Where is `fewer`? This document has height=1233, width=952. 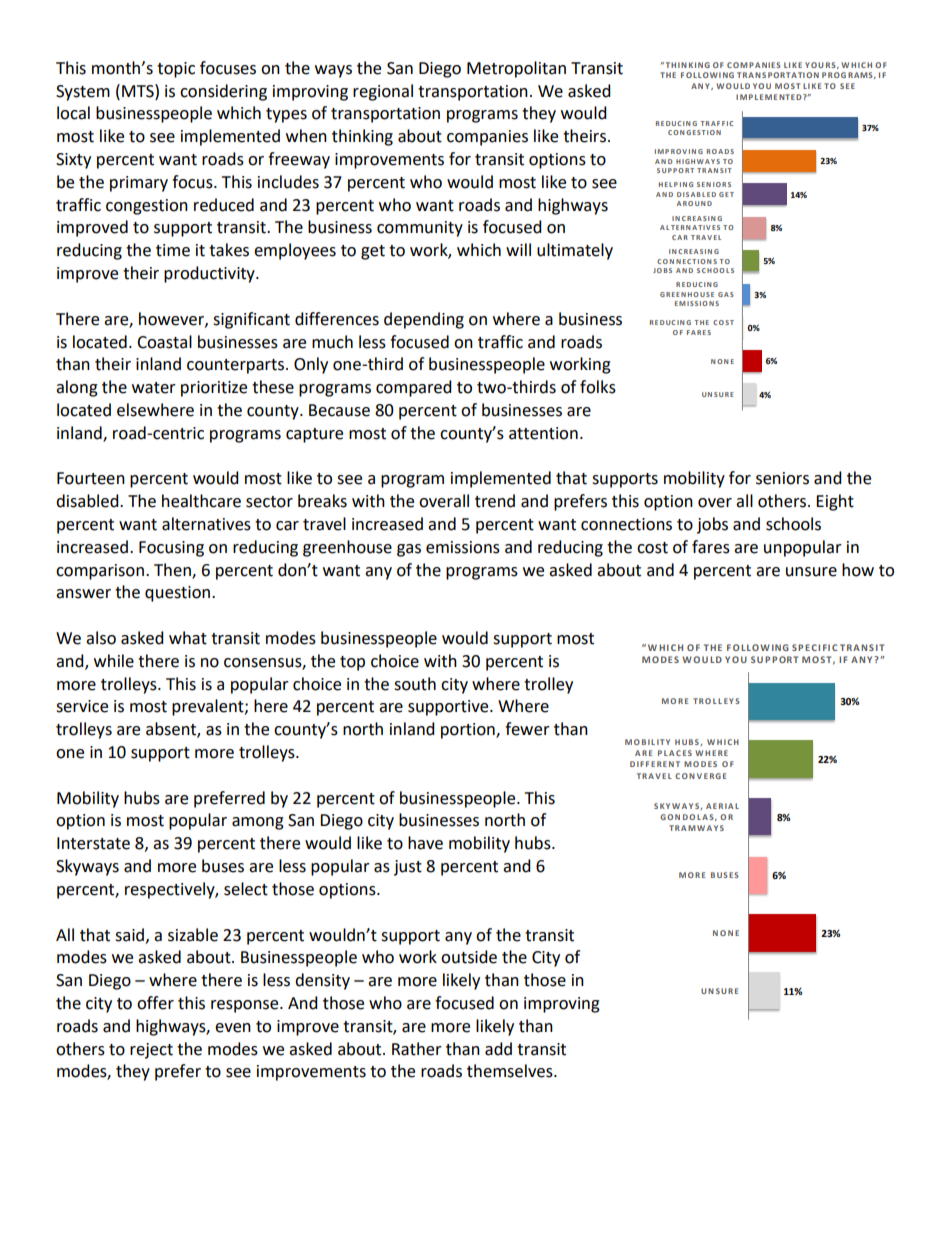 fewer is located at coordinates (527, 729).
